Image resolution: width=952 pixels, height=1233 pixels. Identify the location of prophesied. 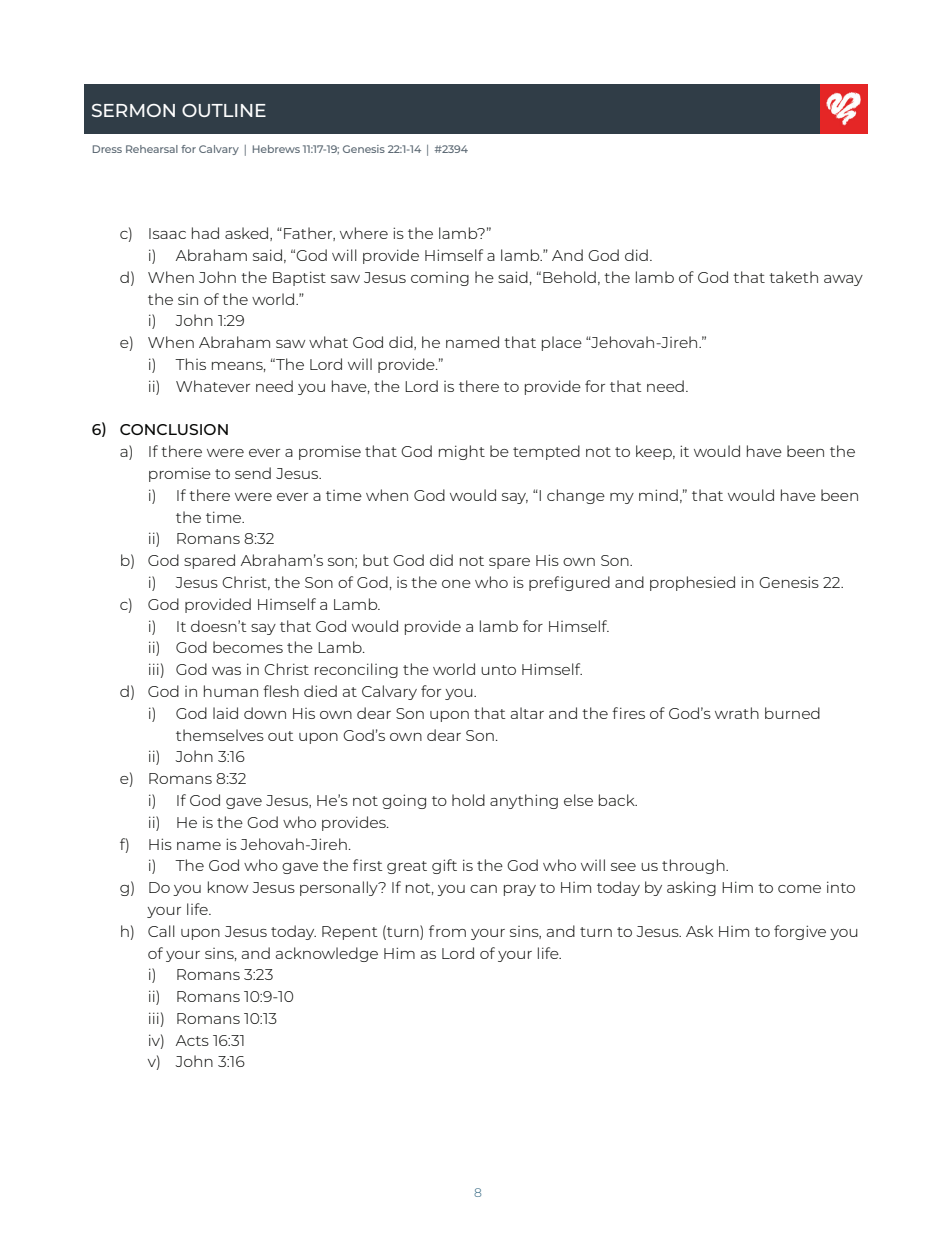
(692, 583).
